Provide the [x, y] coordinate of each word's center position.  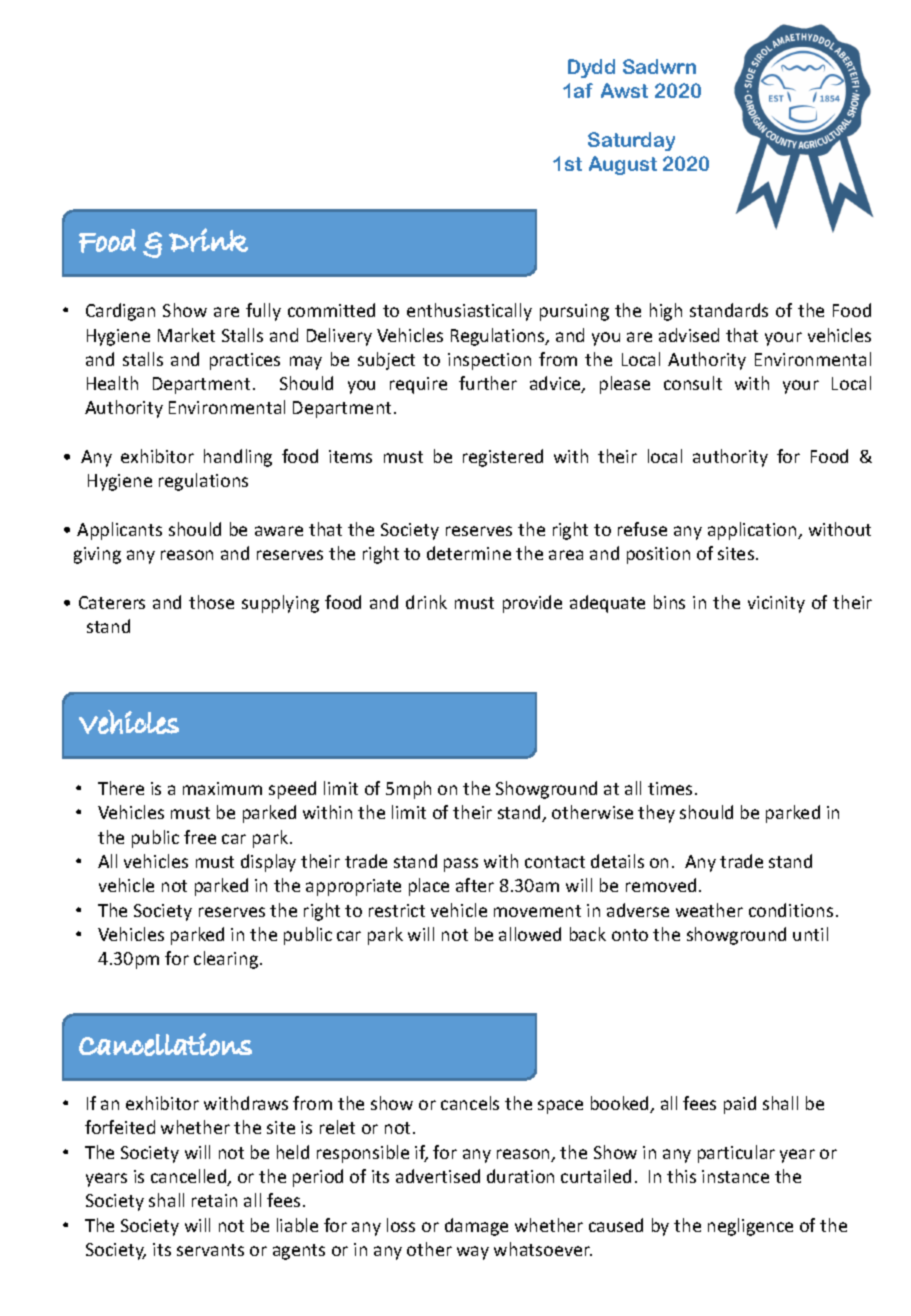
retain [214, 1200]
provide [532, 604]
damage [476, 1227]
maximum [222, 788]
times [672, 788]
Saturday [631, 141]
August [623, 165]
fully [263, 312]
